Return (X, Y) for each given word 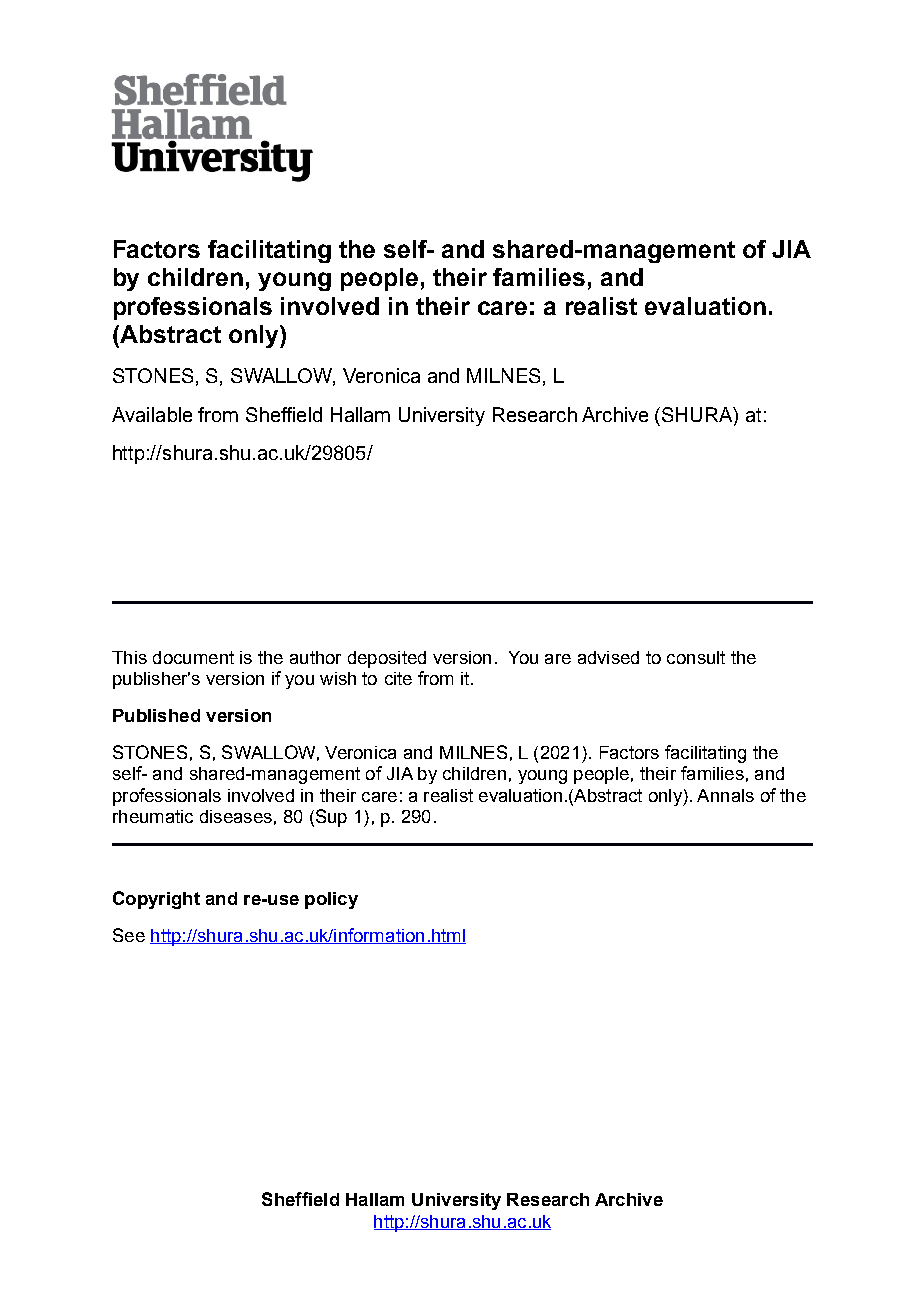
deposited (387, 659)
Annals (725, 795)
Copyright (156, 900)
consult (696, 657)
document (193, 657)
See (129, 935)
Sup (330, 818)
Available (152, 414)
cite (398, 678)
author (315, 657)
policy (331, 900)
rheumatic (153, 816)
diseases (236, 816)
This (129, 657)
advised (608, 657)
